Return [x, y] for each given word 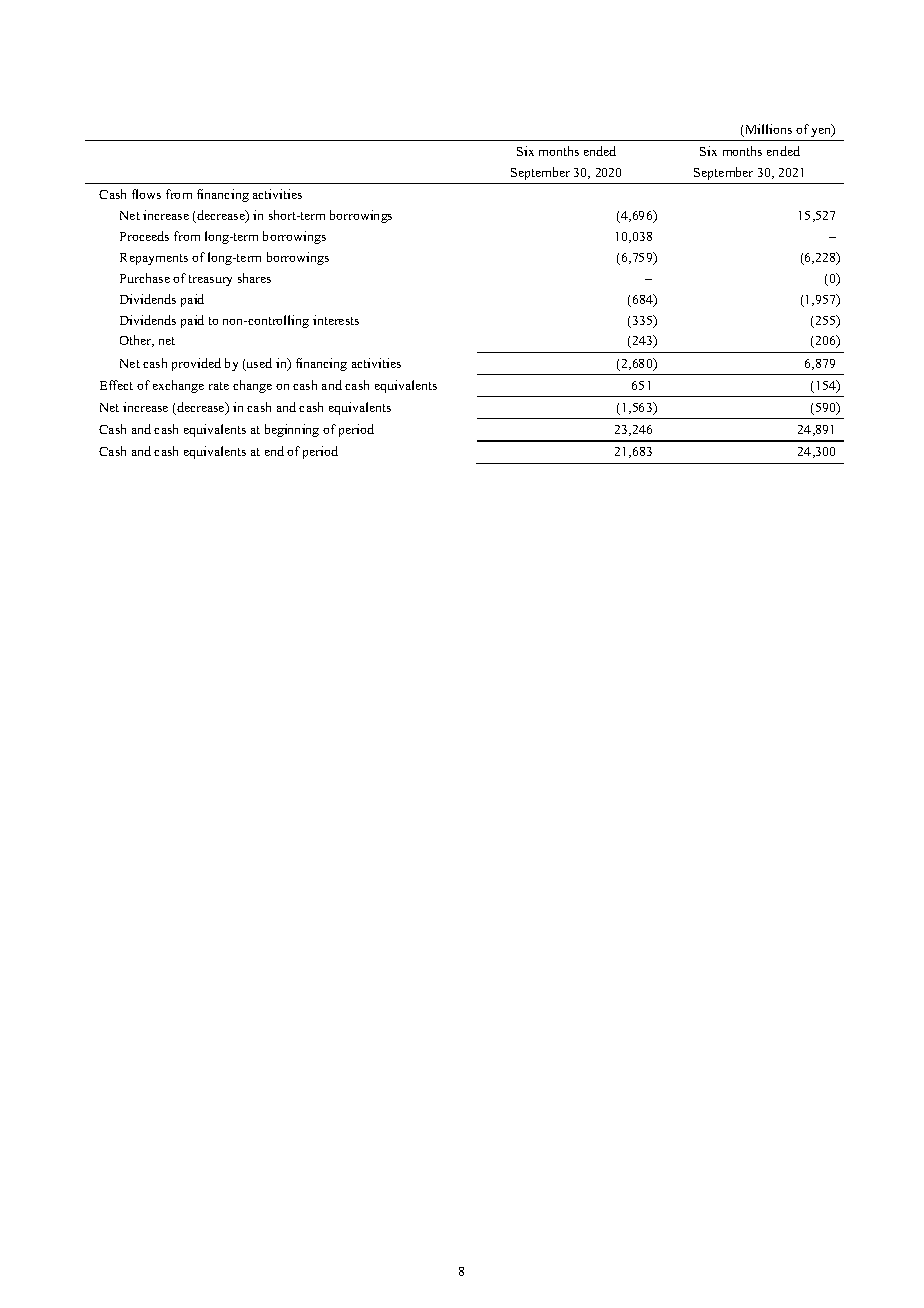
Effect [116, 385]
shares [254, 278]
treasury [210, 280]
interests [336, 320]
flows [146, 194]
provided [196, 364]
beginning [292, 430]
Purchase [145, 278]
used [258, 364]
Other [137, 341]
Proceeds [144, 236]
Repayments [154, 259]
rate [219, 386]
